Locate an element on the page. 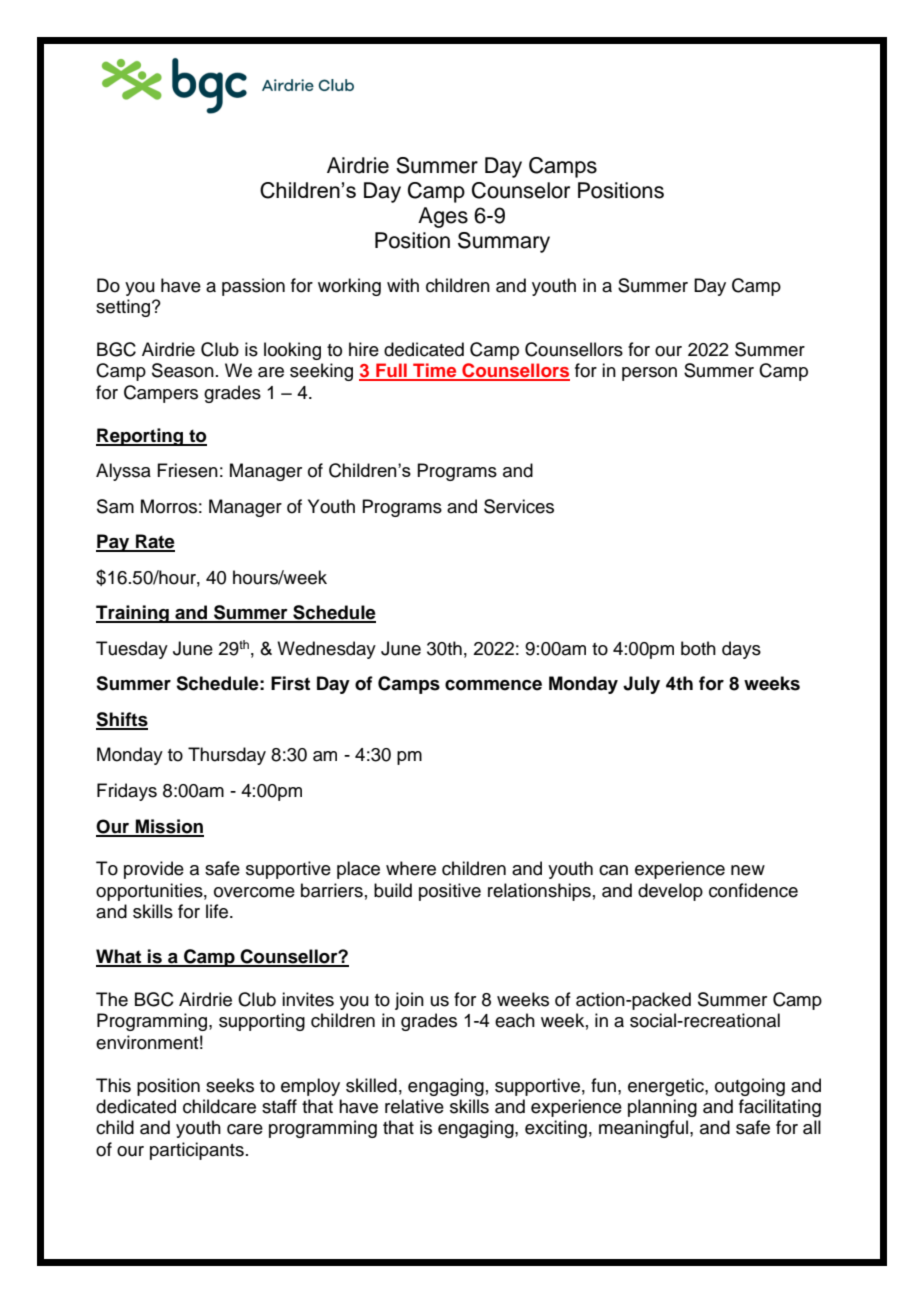 The image size is (924, 1303). participants is located at coordinates (197, 1151).
